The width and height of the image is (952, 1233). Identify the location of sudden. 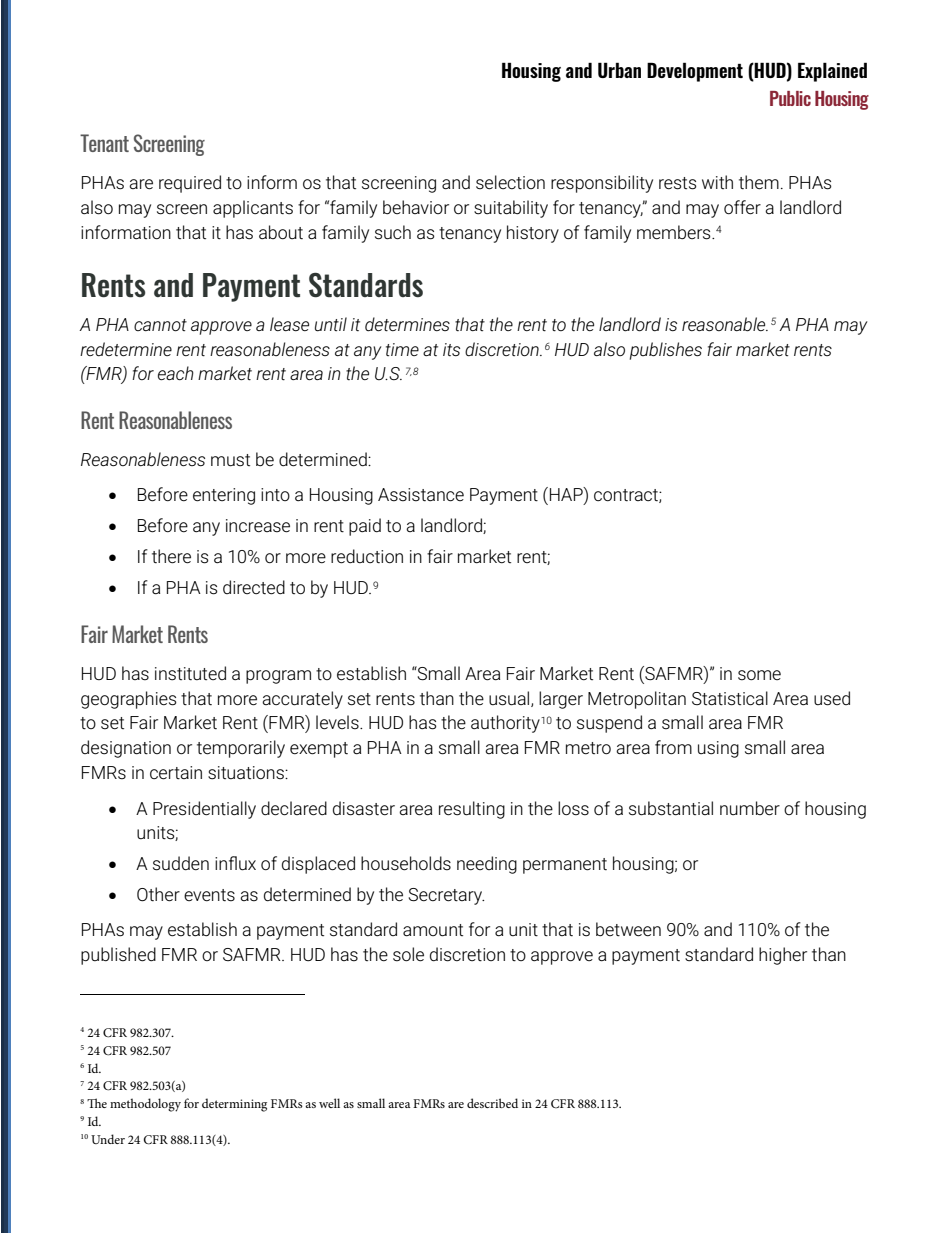
(181, 863).
